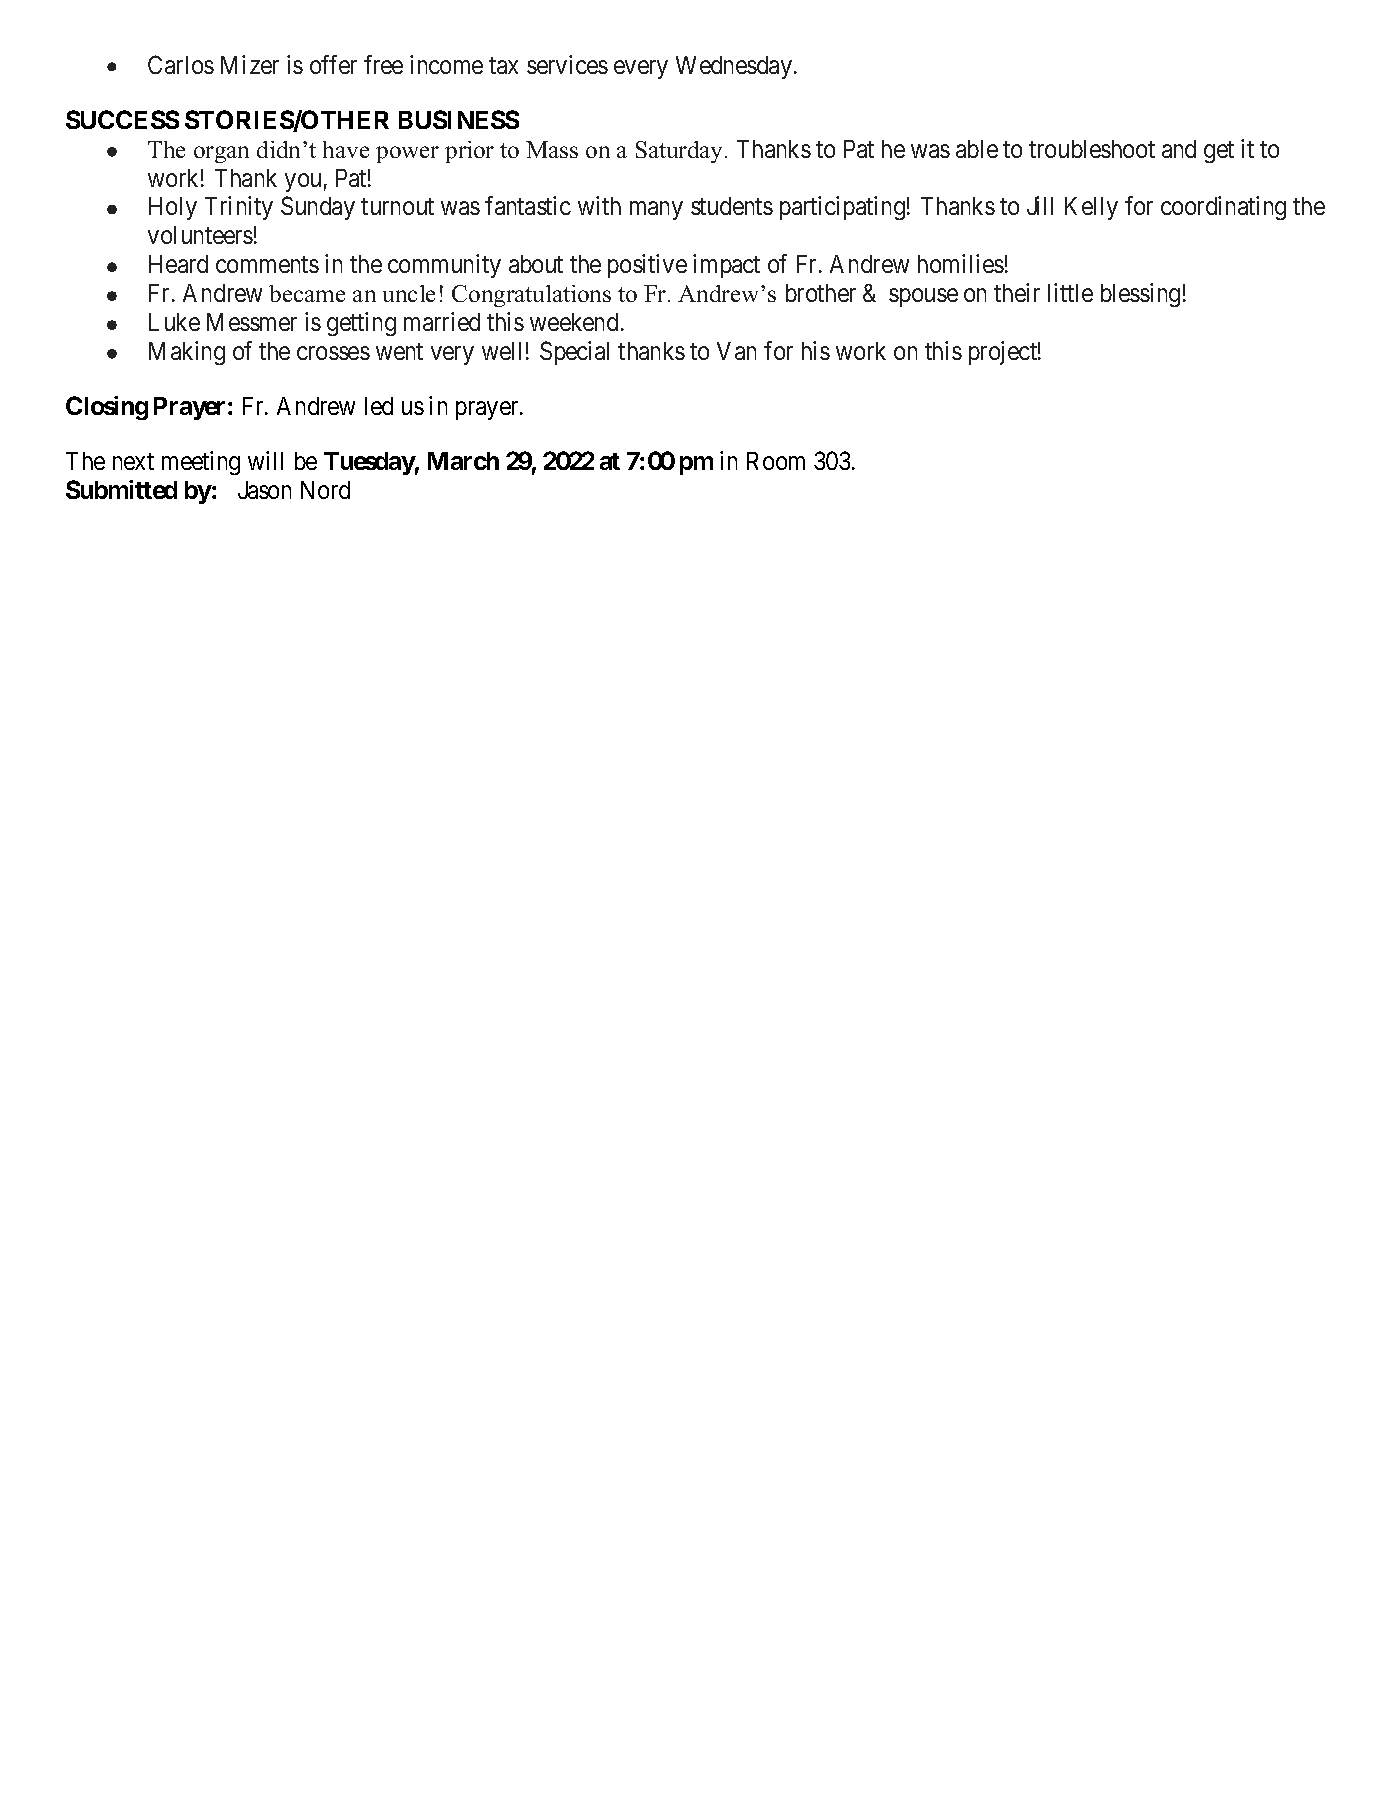  Describe the element at coordinates (1070, 292) in the document. I see `little` at that location.
